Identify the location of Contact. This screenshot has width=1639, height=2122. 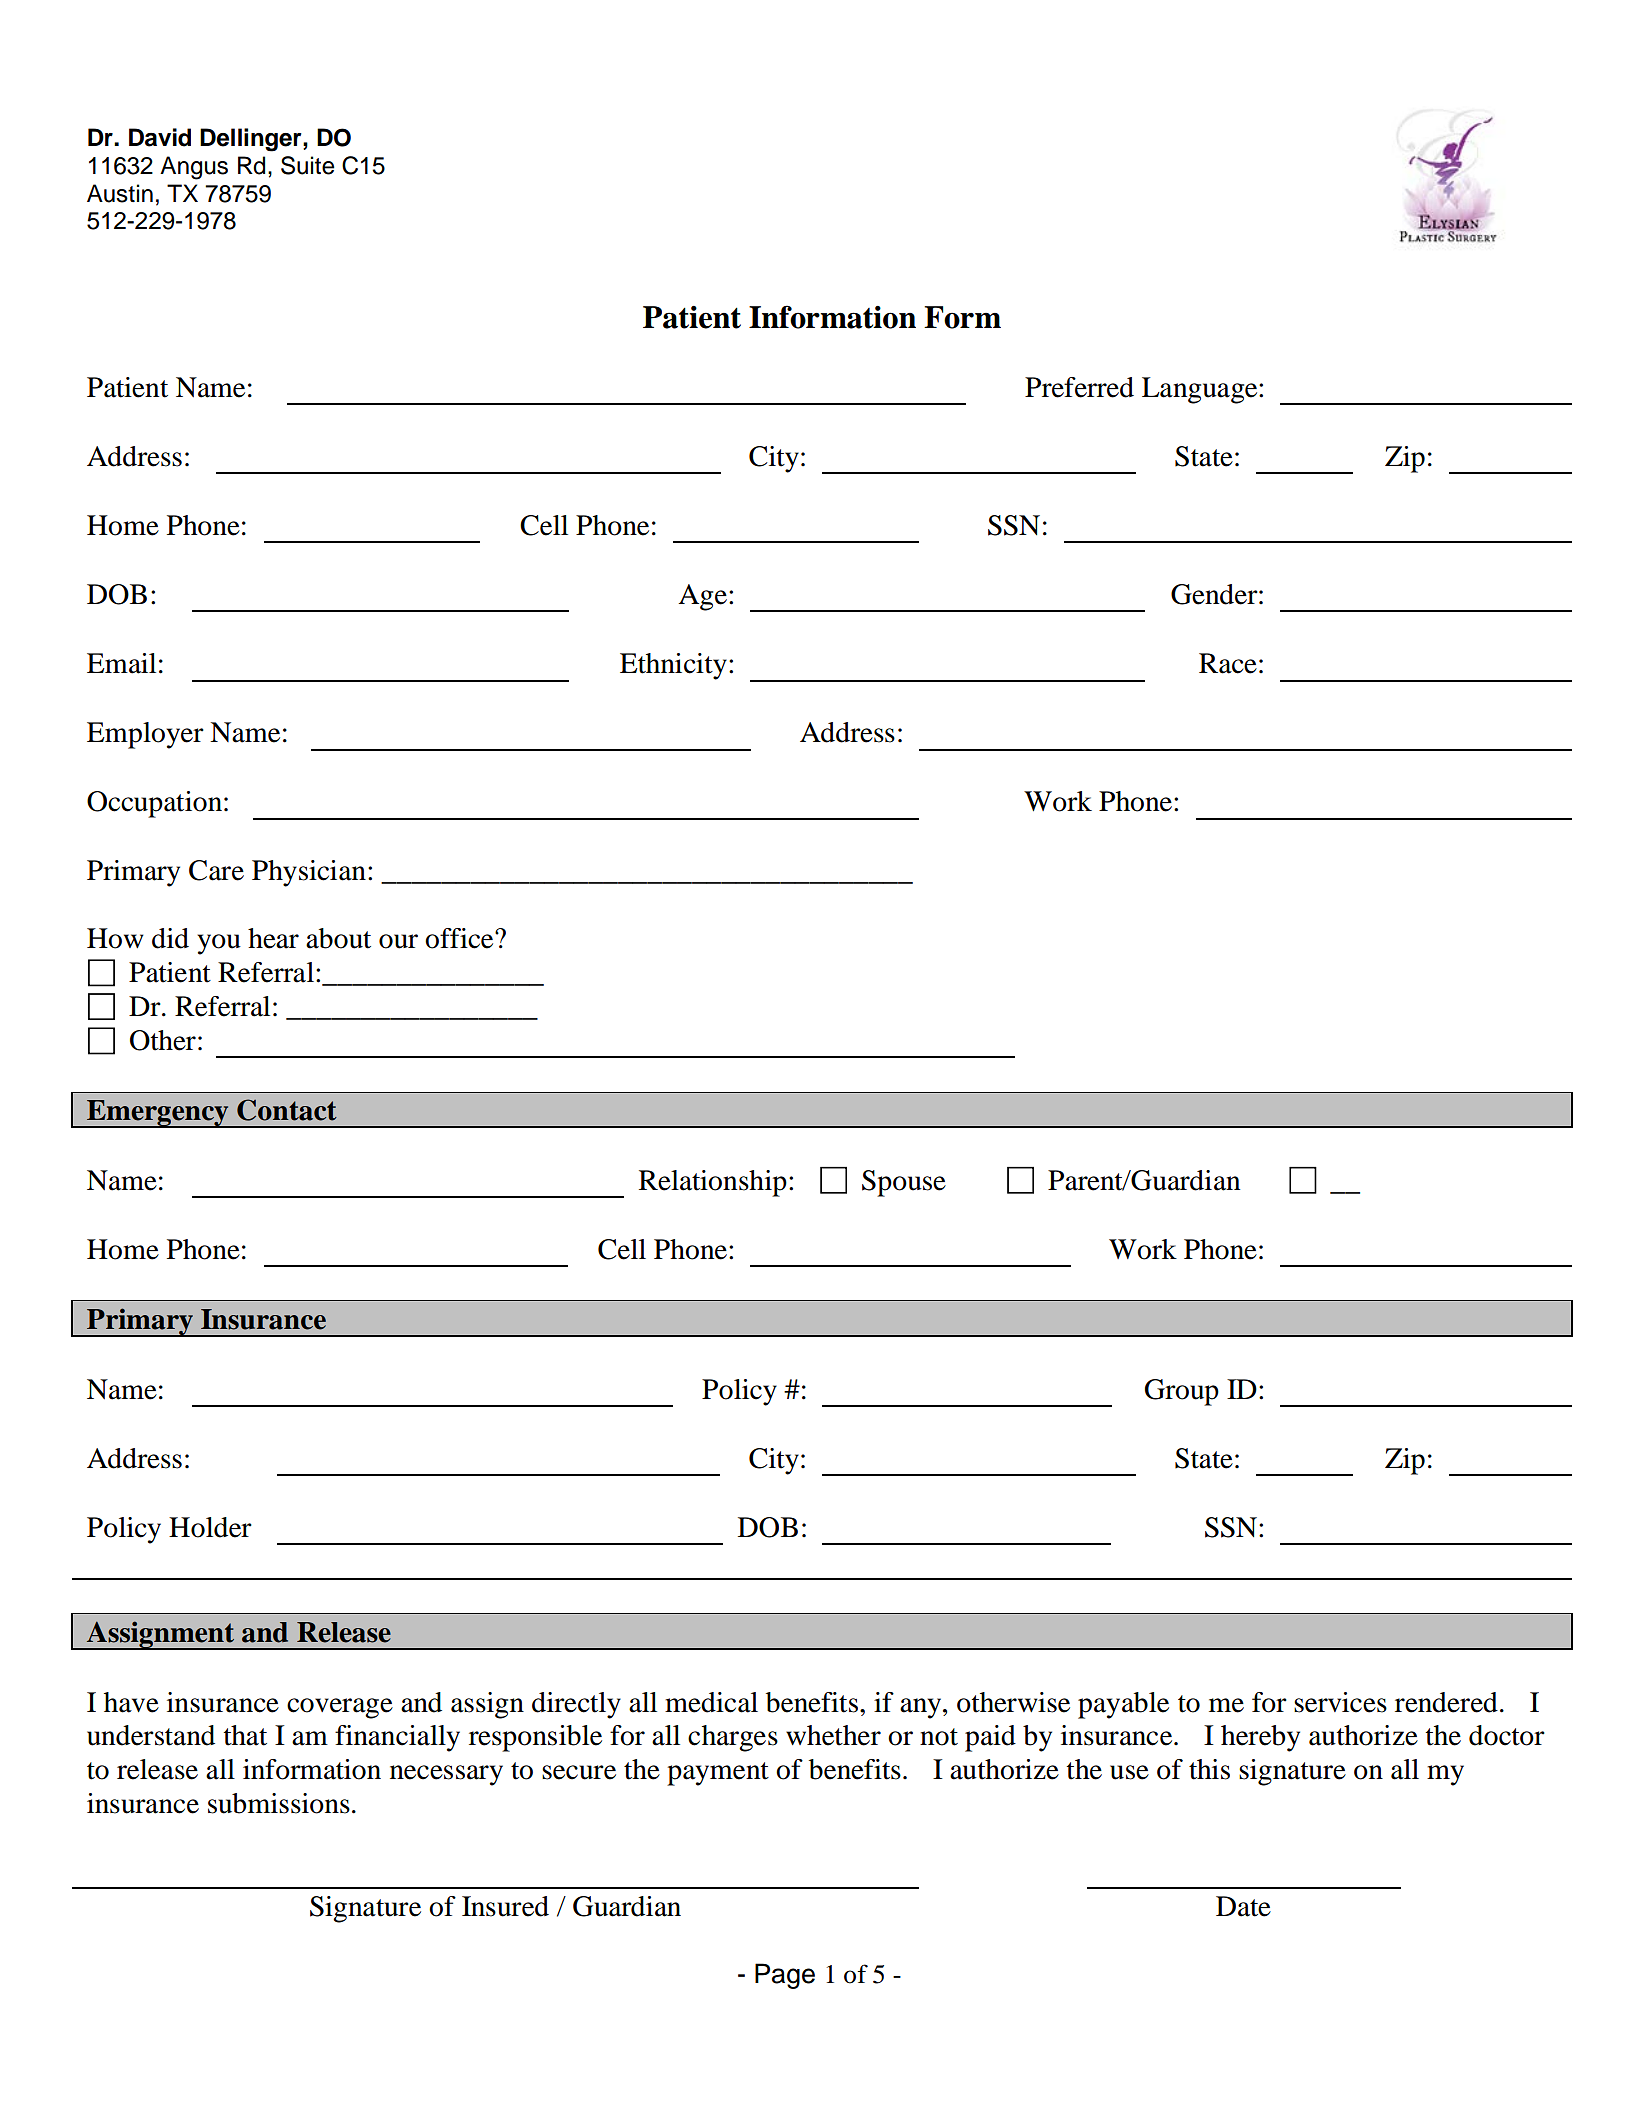
(287, 1110).
